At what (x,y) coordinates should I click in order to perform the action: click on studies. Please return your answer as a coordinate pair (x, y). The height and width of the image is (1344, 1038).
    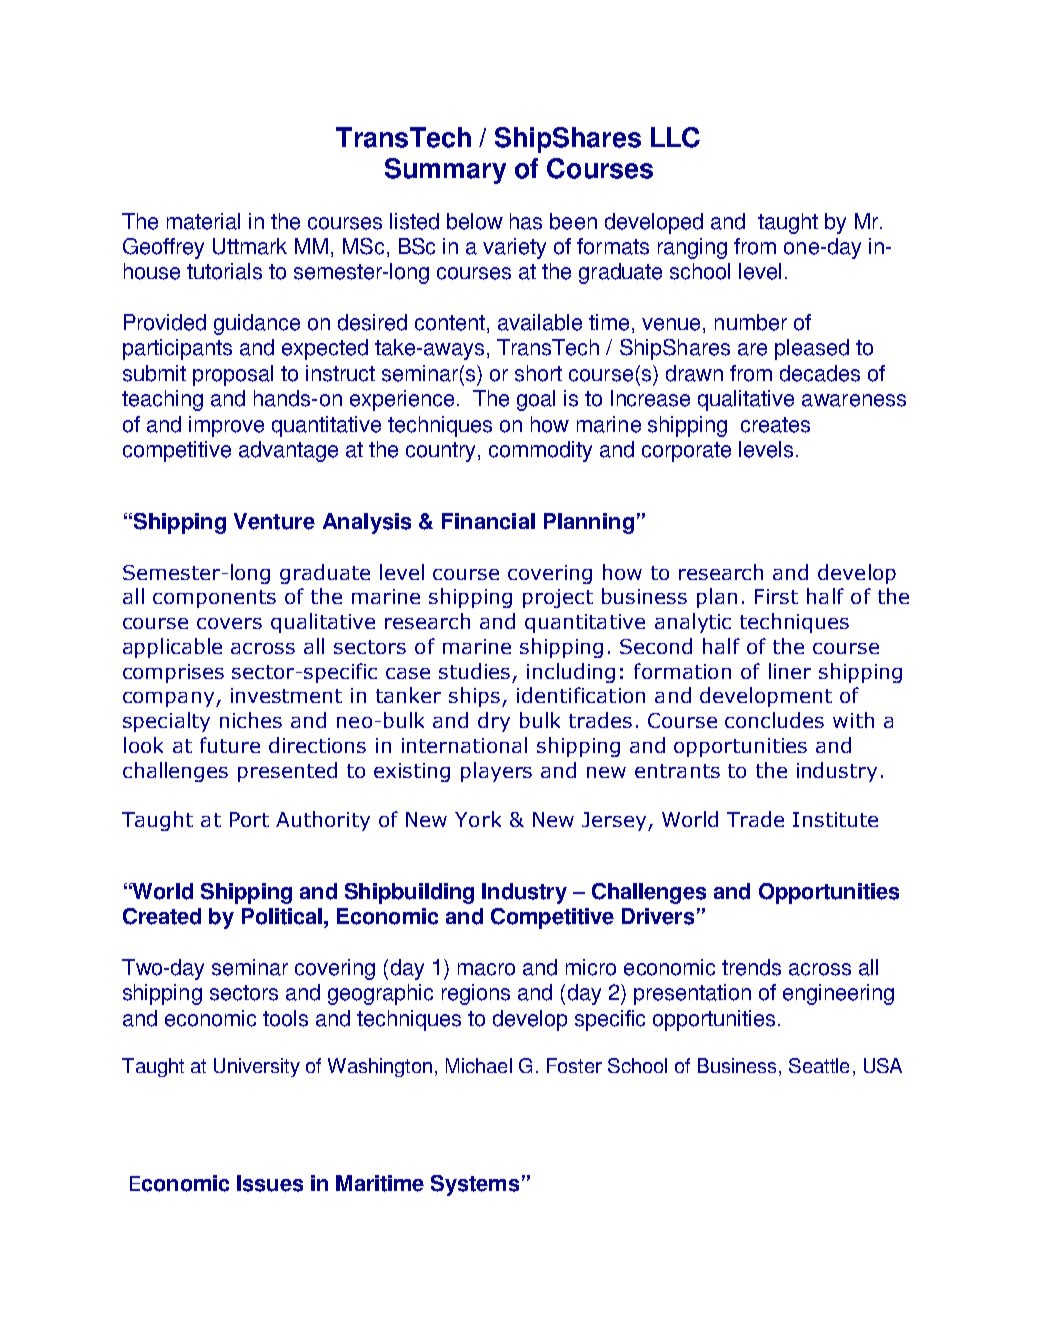
    Looking at the image, I should click on (474, 671).
